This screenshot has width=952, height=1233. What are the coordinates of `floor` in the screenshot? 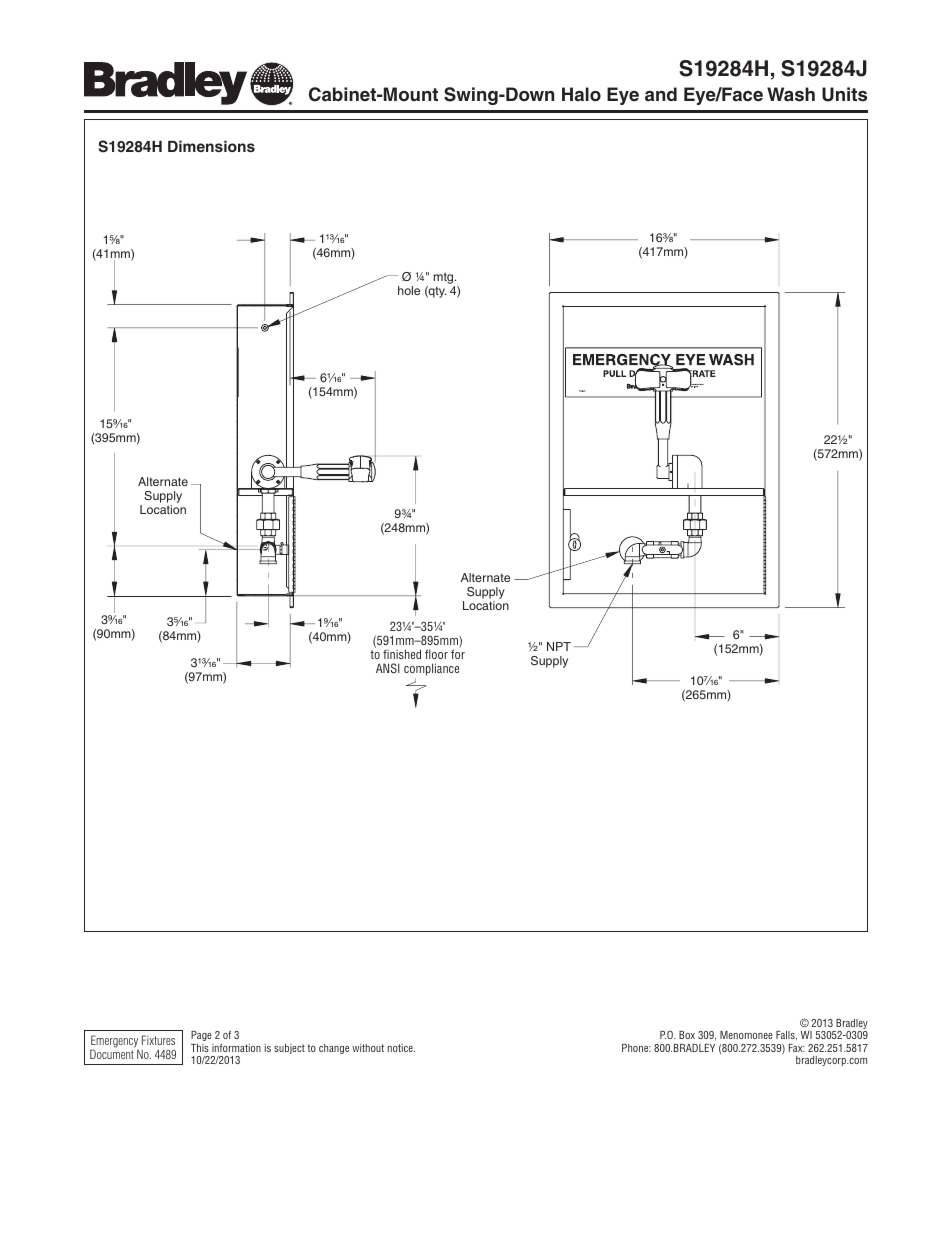 It's located at (436, 654).
